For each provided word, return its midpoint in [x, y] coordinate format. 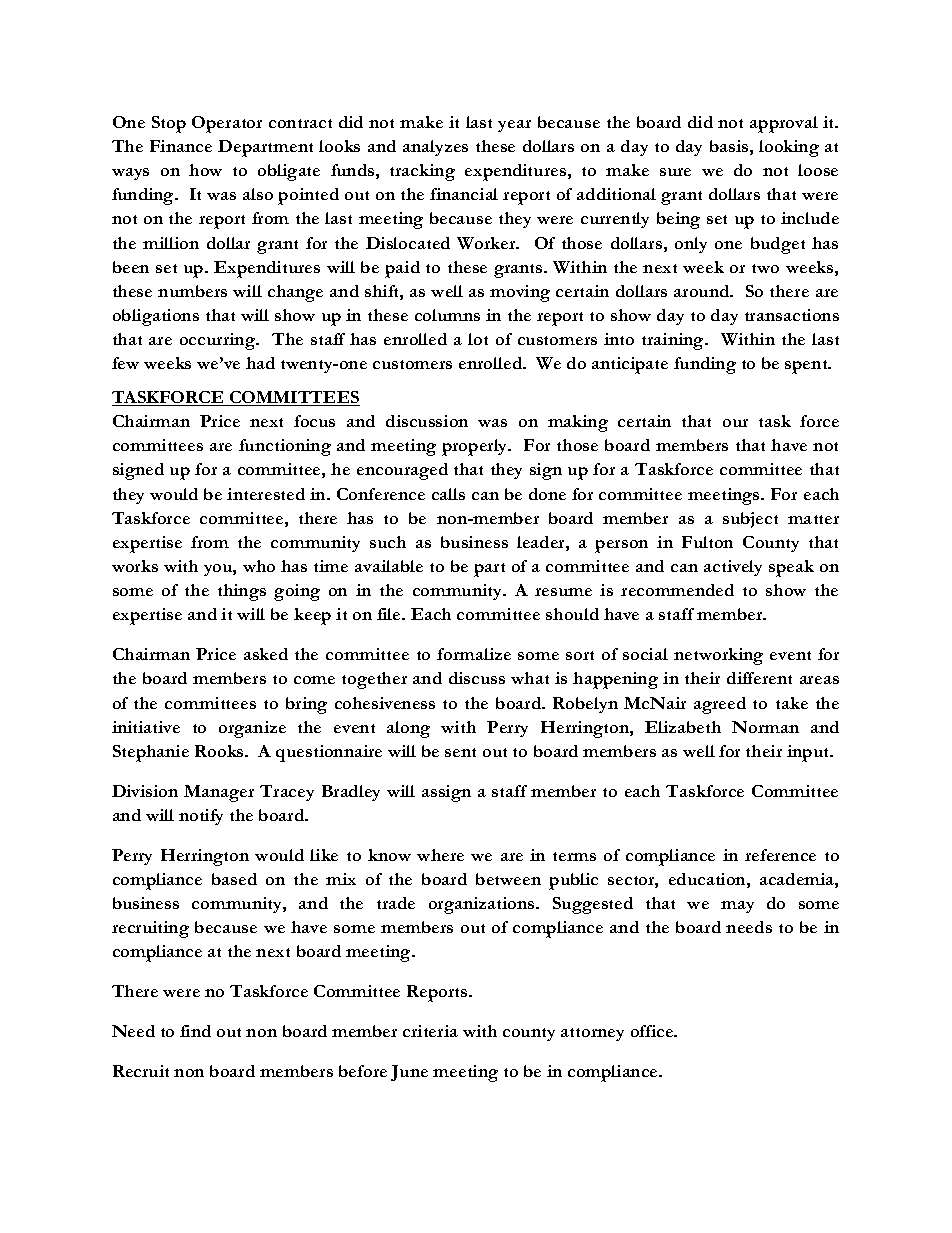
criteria [430, 1031]
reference [780, 855]
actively [733, 568]
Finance [181, 146]
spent [807, 367]
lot [478, 339]
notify [201, 817]
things [242, 592]
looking [789, 148]
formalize [474, 654]
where [440, 855]
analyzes [435, 148]
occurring [219, 341]
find [195, 1031]
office [653, 1031]
